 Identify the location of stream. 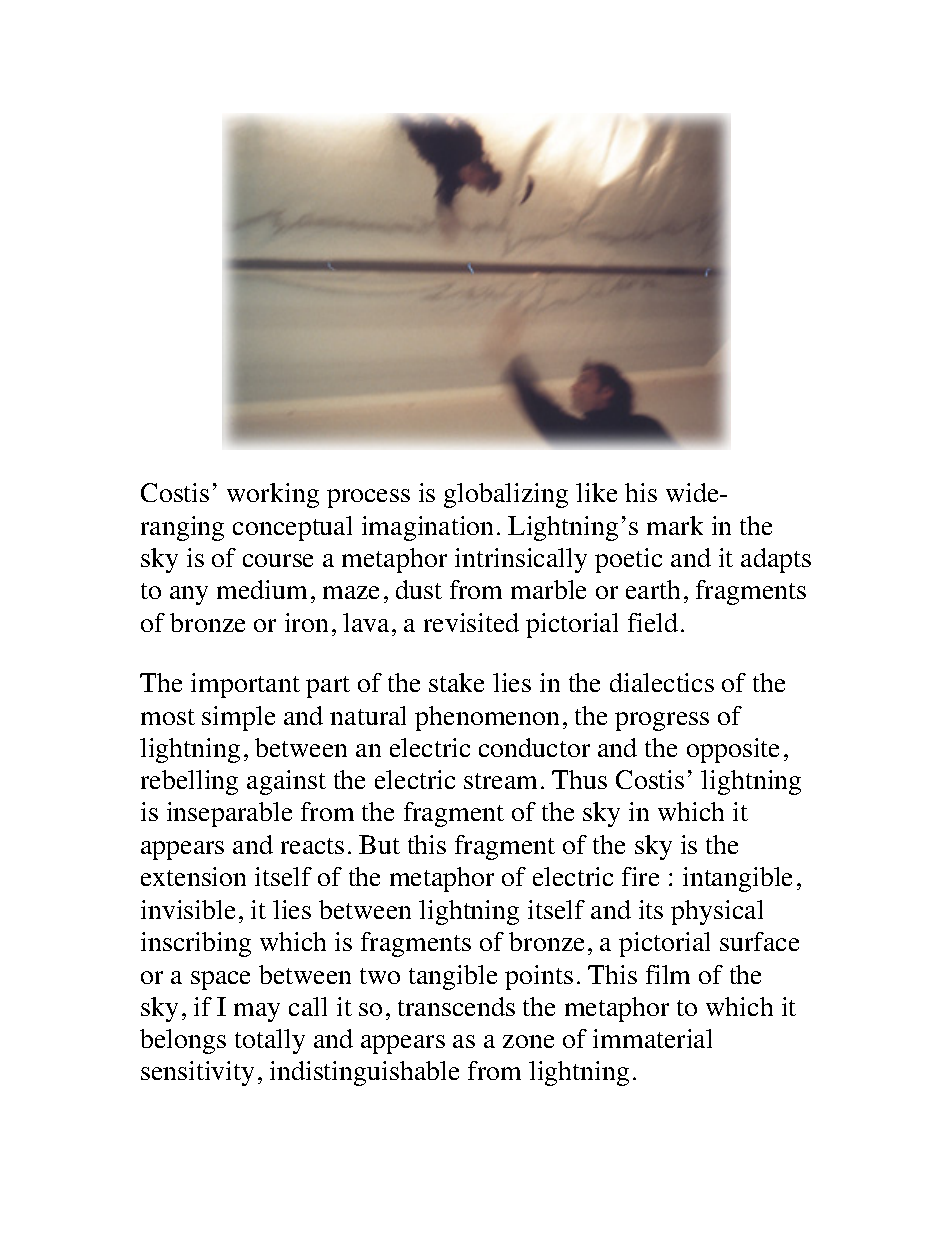
(500, 781).
